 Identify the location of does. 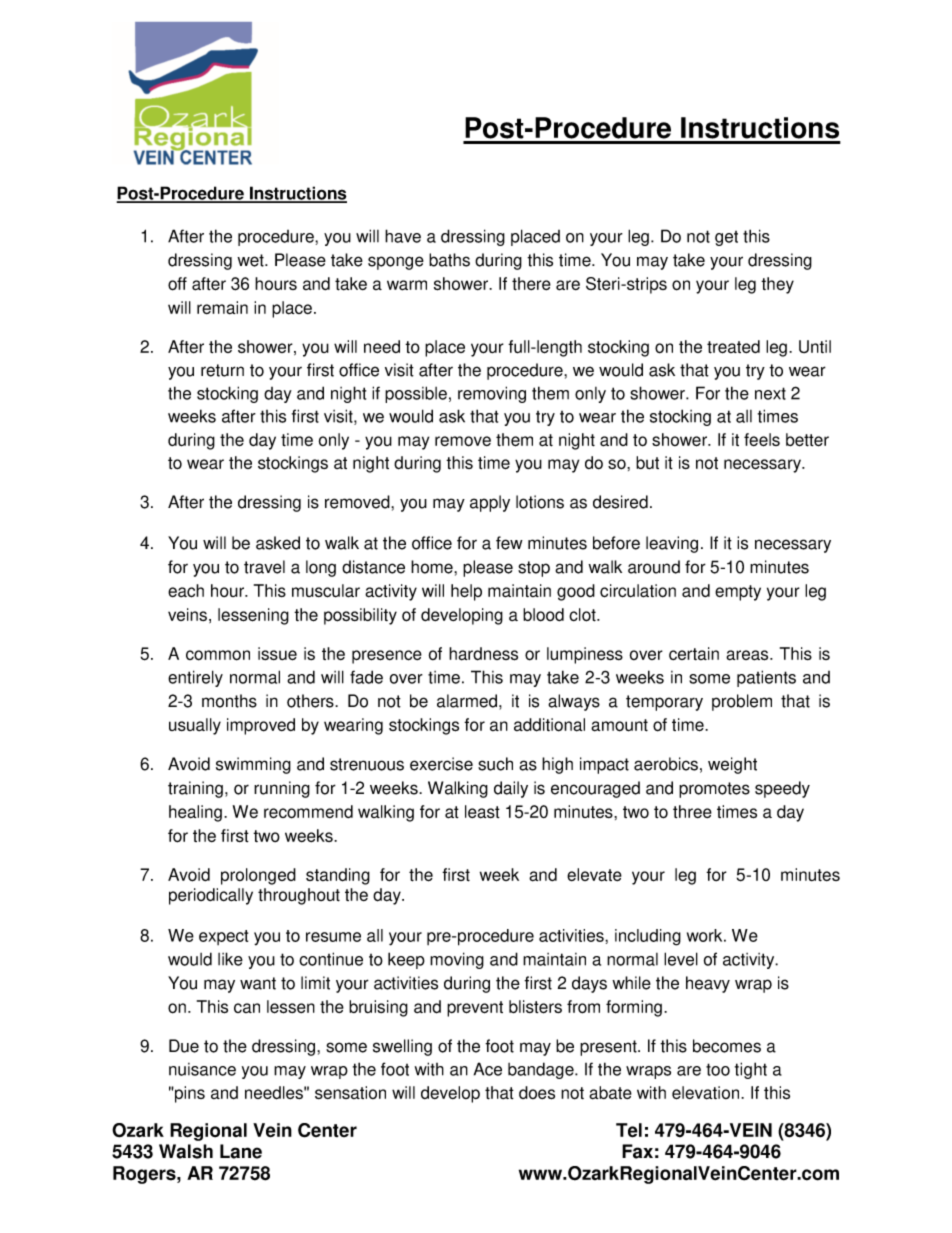
(537, 1093).
